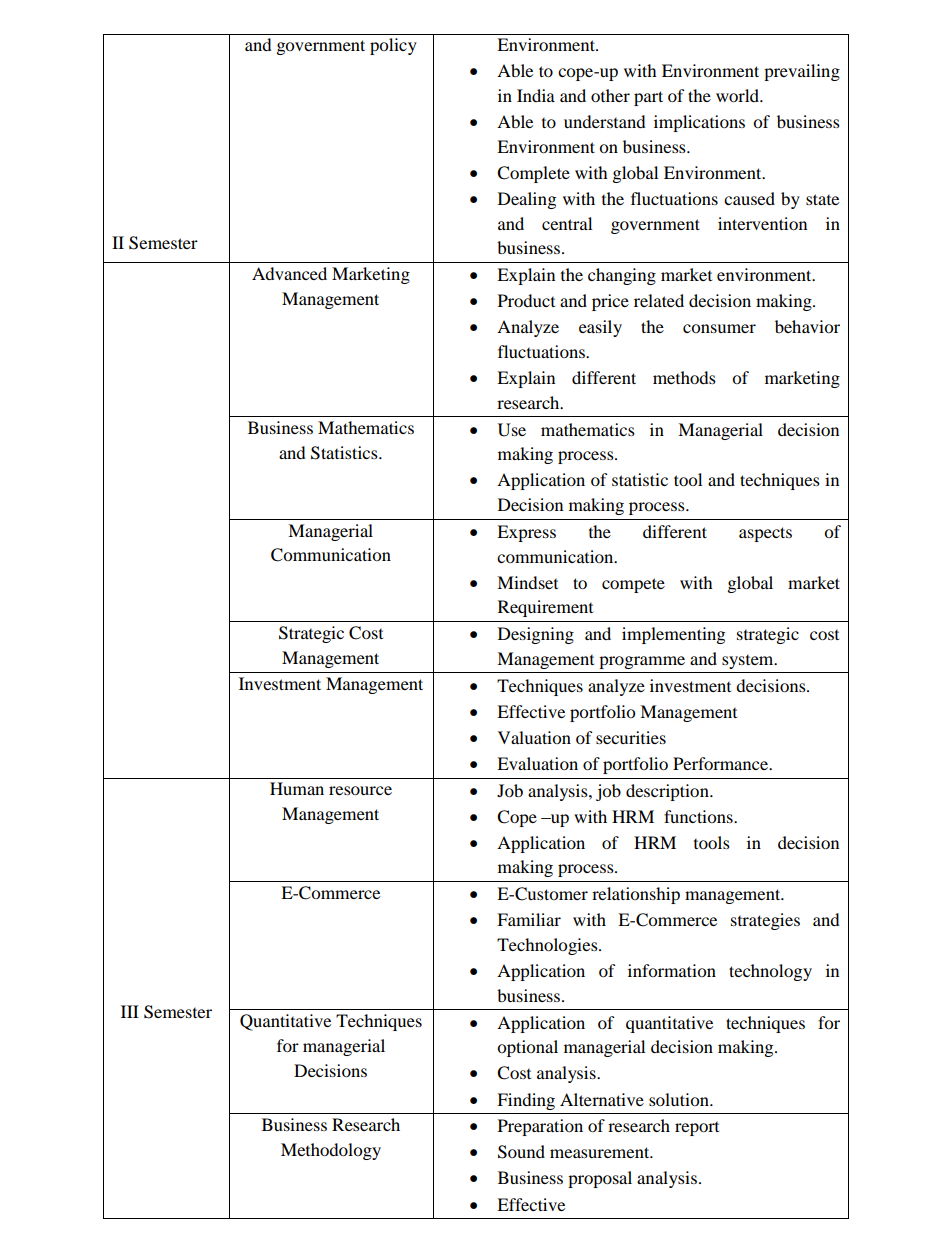 This screenshot has height=1233, width=952. What do you see at coordinates (331, 1151) in the screenshot?
I see `Methodology` at bounding box center [331, 1151].
